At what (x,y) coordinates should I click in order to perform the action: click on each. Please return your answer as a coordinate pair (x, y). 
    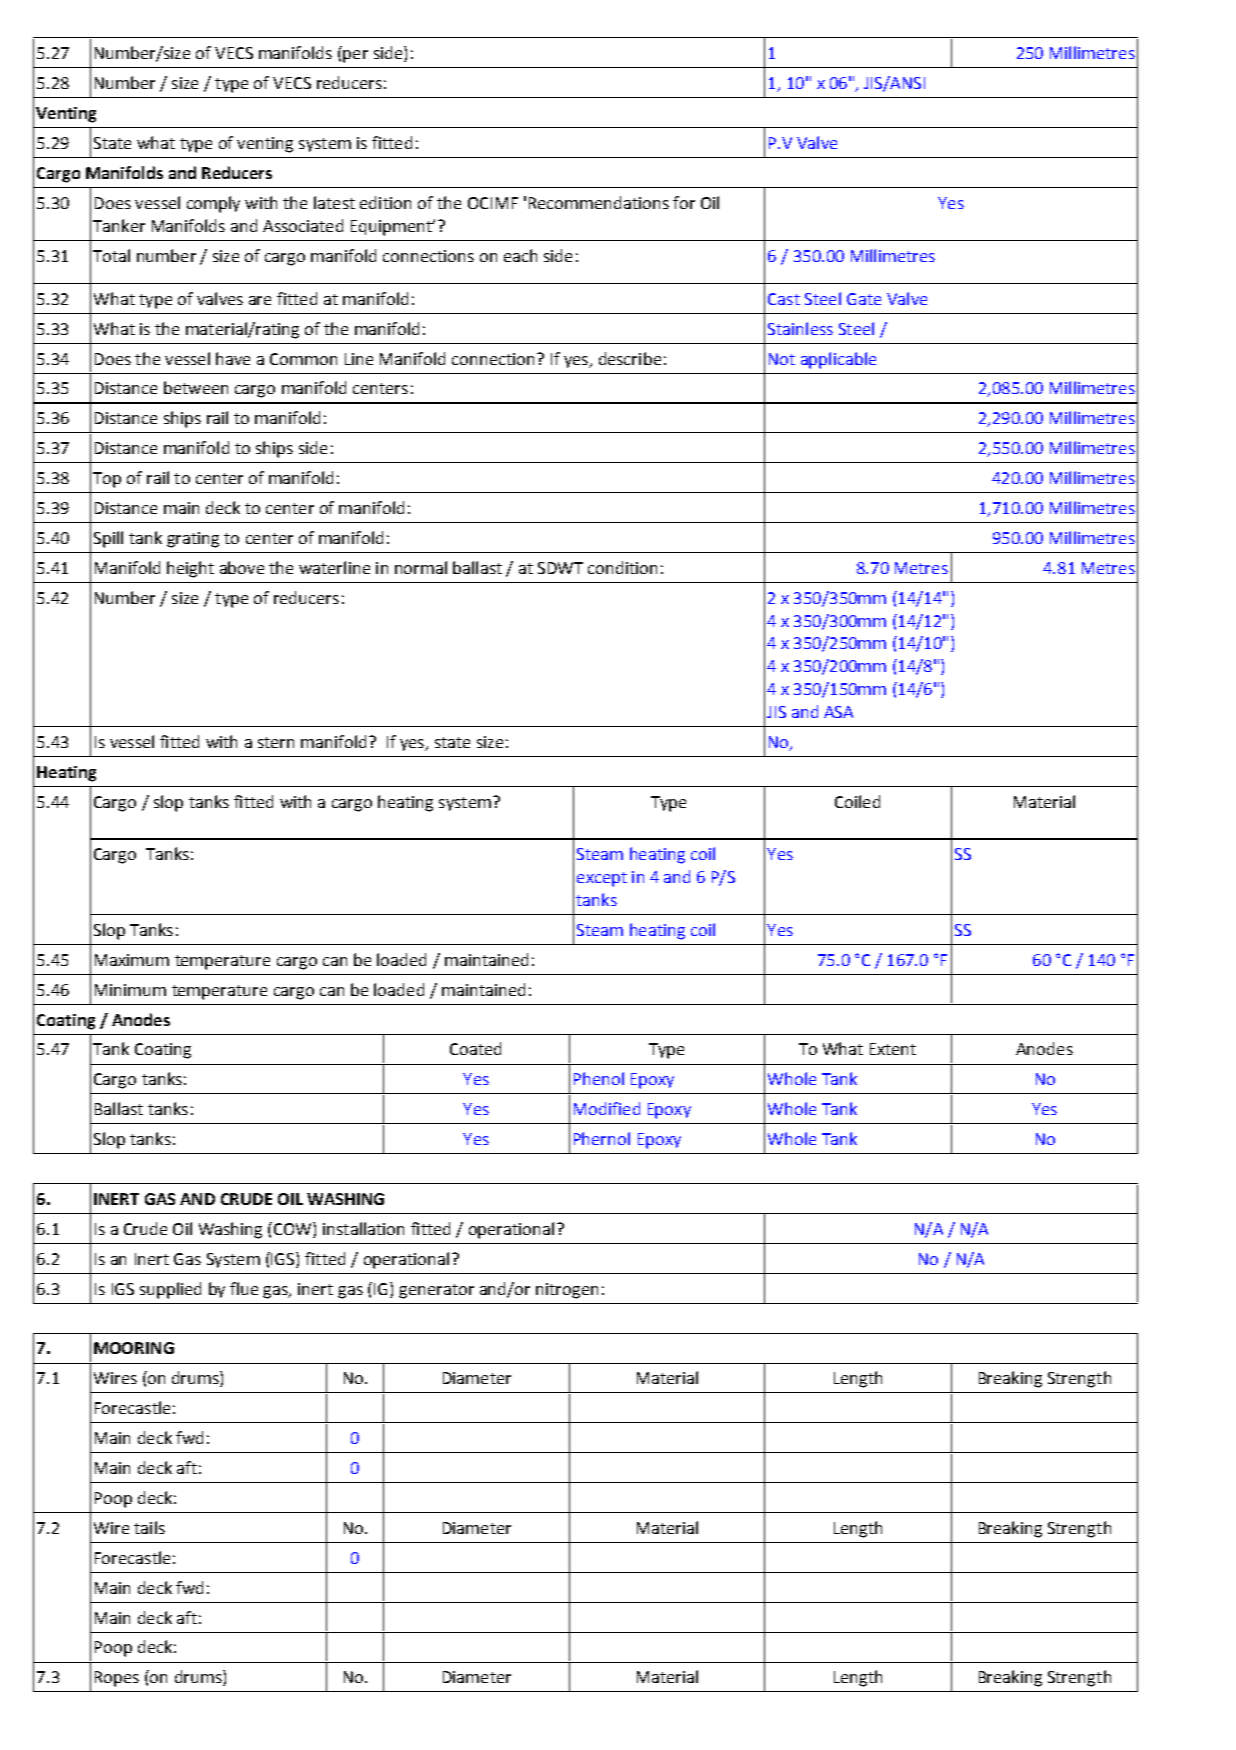
    Looking at the image, I should click on (520, 255).
